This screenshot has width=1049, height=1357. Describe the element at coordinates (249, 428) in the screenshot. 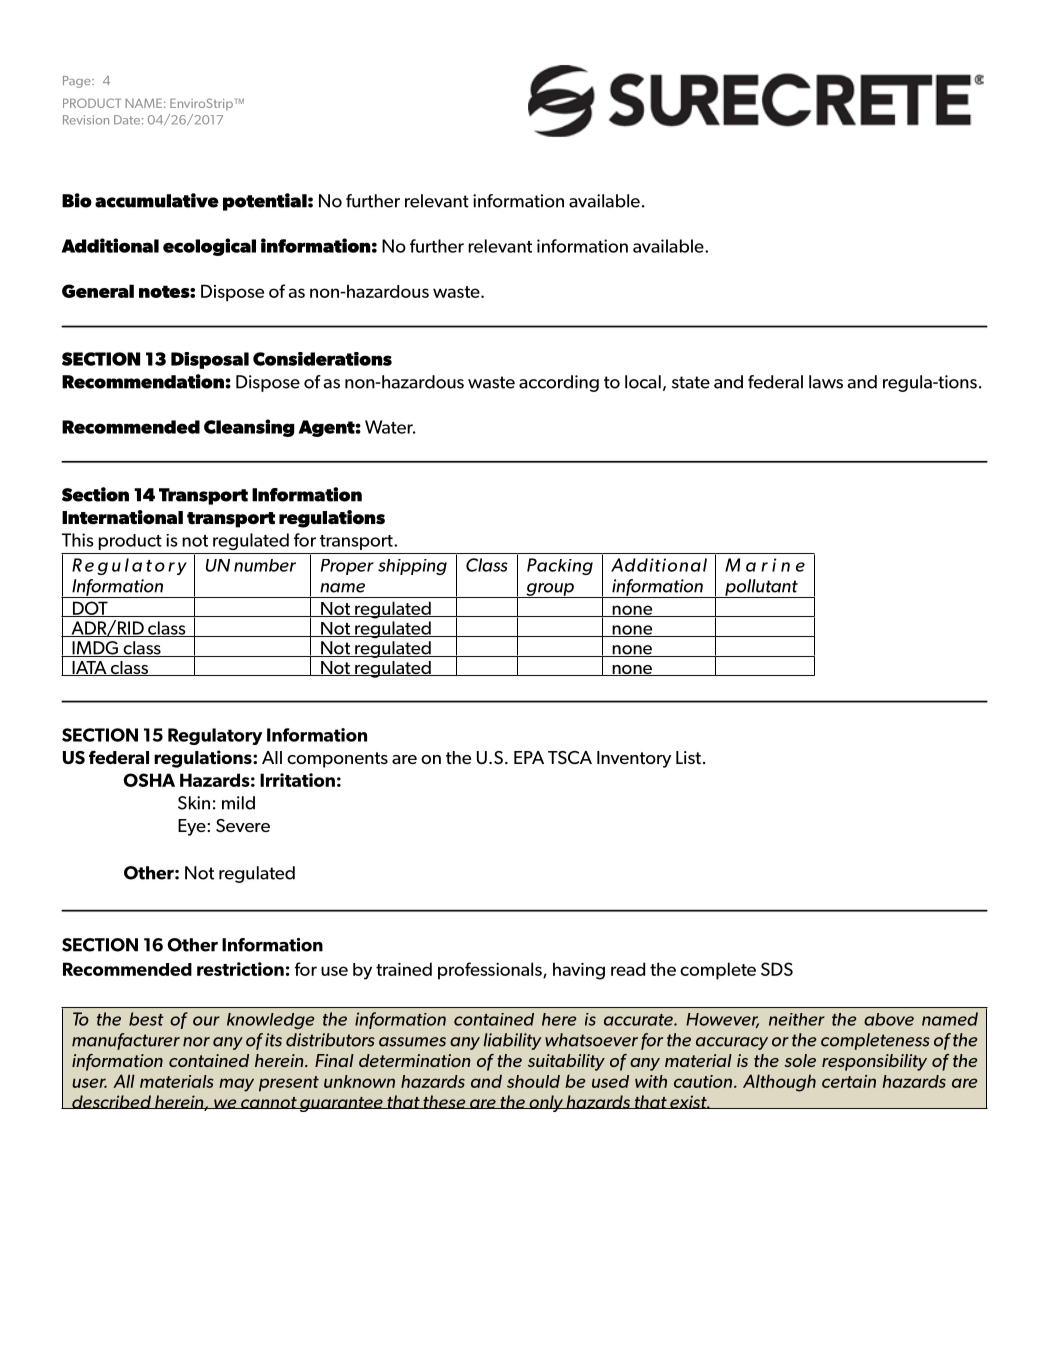

I see `Cleansing` at that location.
